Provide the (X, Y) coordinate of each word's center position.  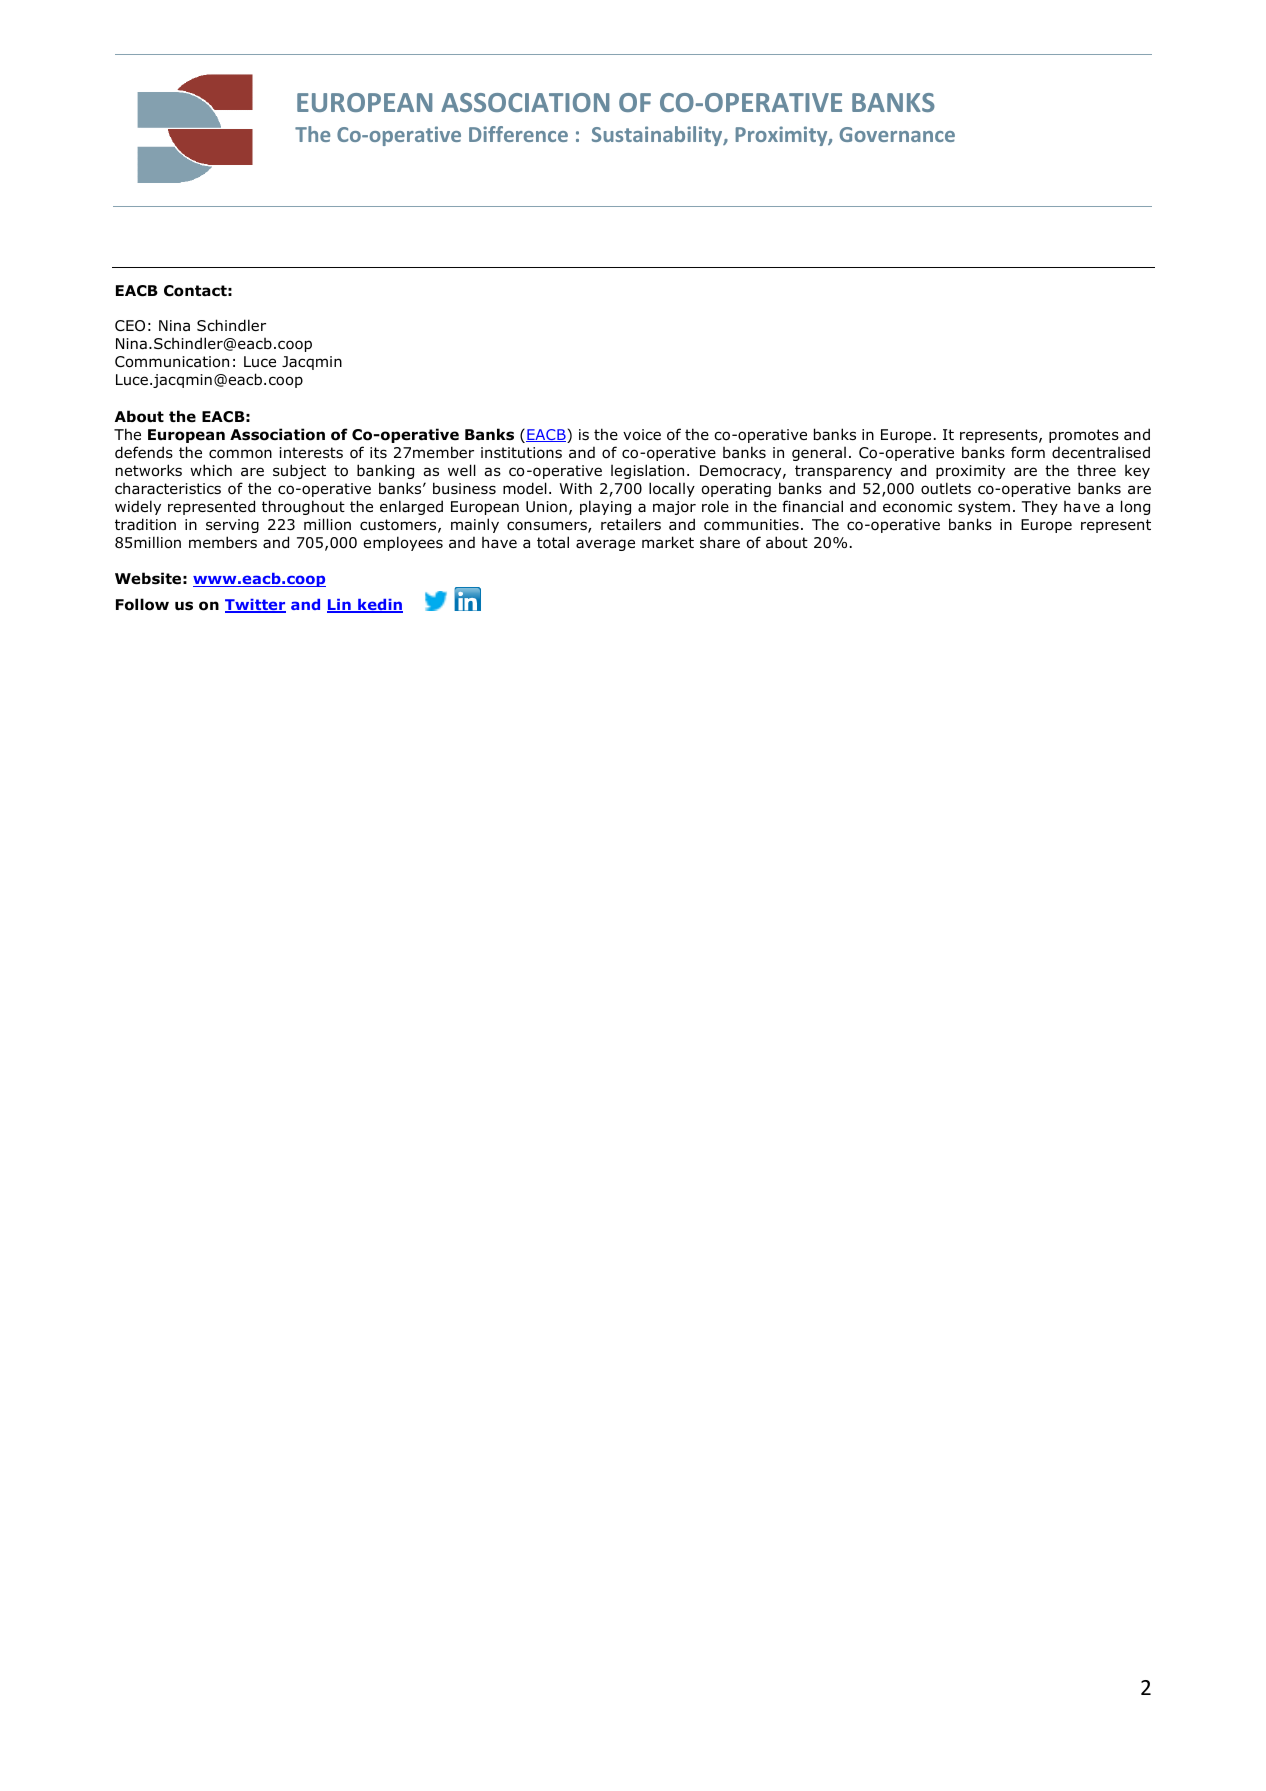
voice (642, 435)
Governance (897, 134)
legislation (647, 471)
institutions (521, 453)
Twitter (255, 606)
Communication (172, 362)
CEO (130, 326)
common (240, 453)
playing (605, 507)
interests (311, 452)
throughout (303, 507)
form (1028, 452)
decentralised (1101, 452)
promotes (1084, 436)
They (1039, 507)
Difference (518, 134)
